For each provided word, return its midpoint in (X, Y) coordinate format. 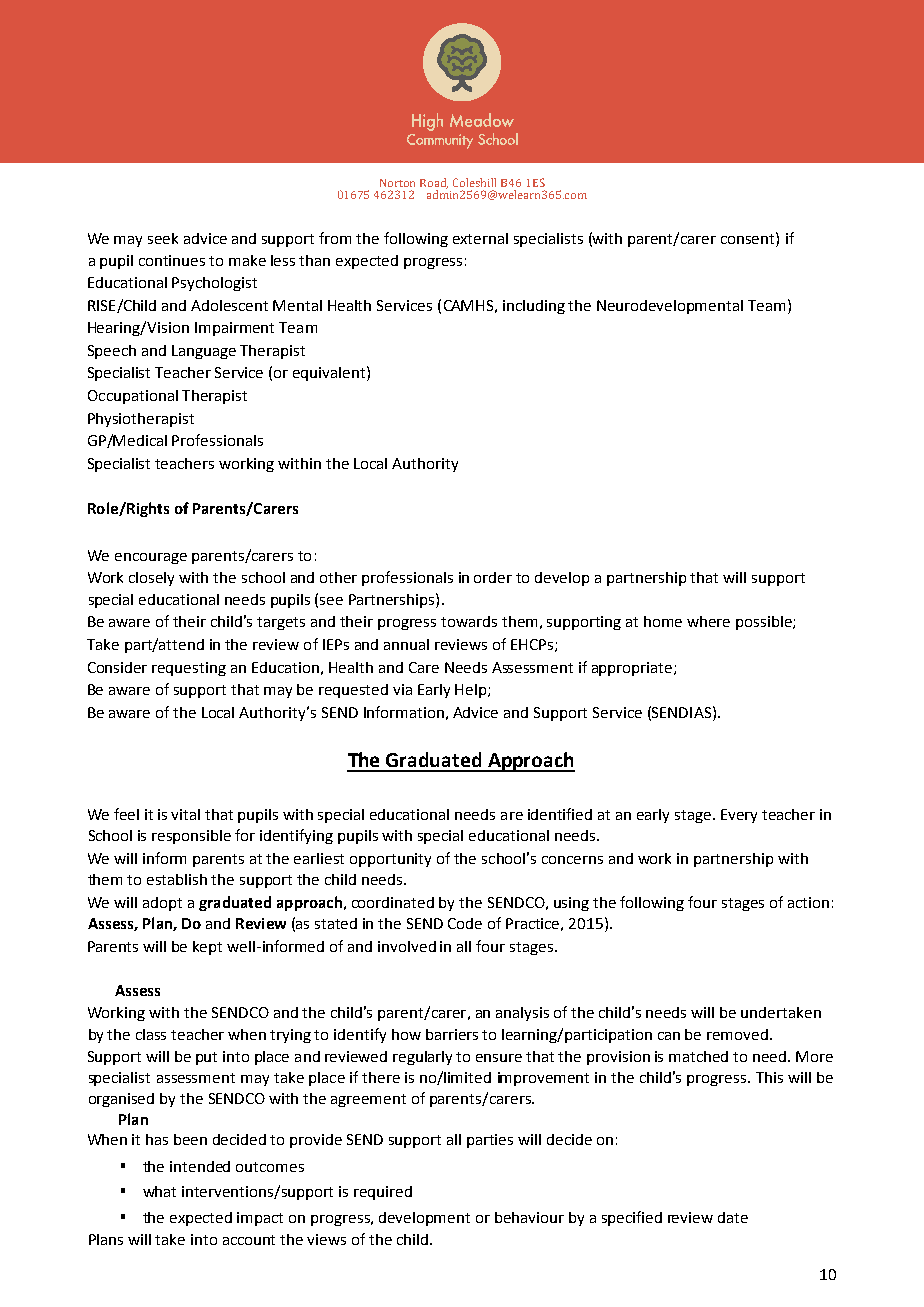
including (534, 307)
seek (163, 238)
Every (739, 816)
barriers (452, 1034)
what (159, 1191)
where (708, 621)
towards (469, 621)
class (151, 1034)
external (480, 238)
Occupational (133, 397)
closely (151, 579)
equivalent (330, 373)
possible (765, 623)
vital (185, 814)
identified (560, 814)
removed (737, 1034)
